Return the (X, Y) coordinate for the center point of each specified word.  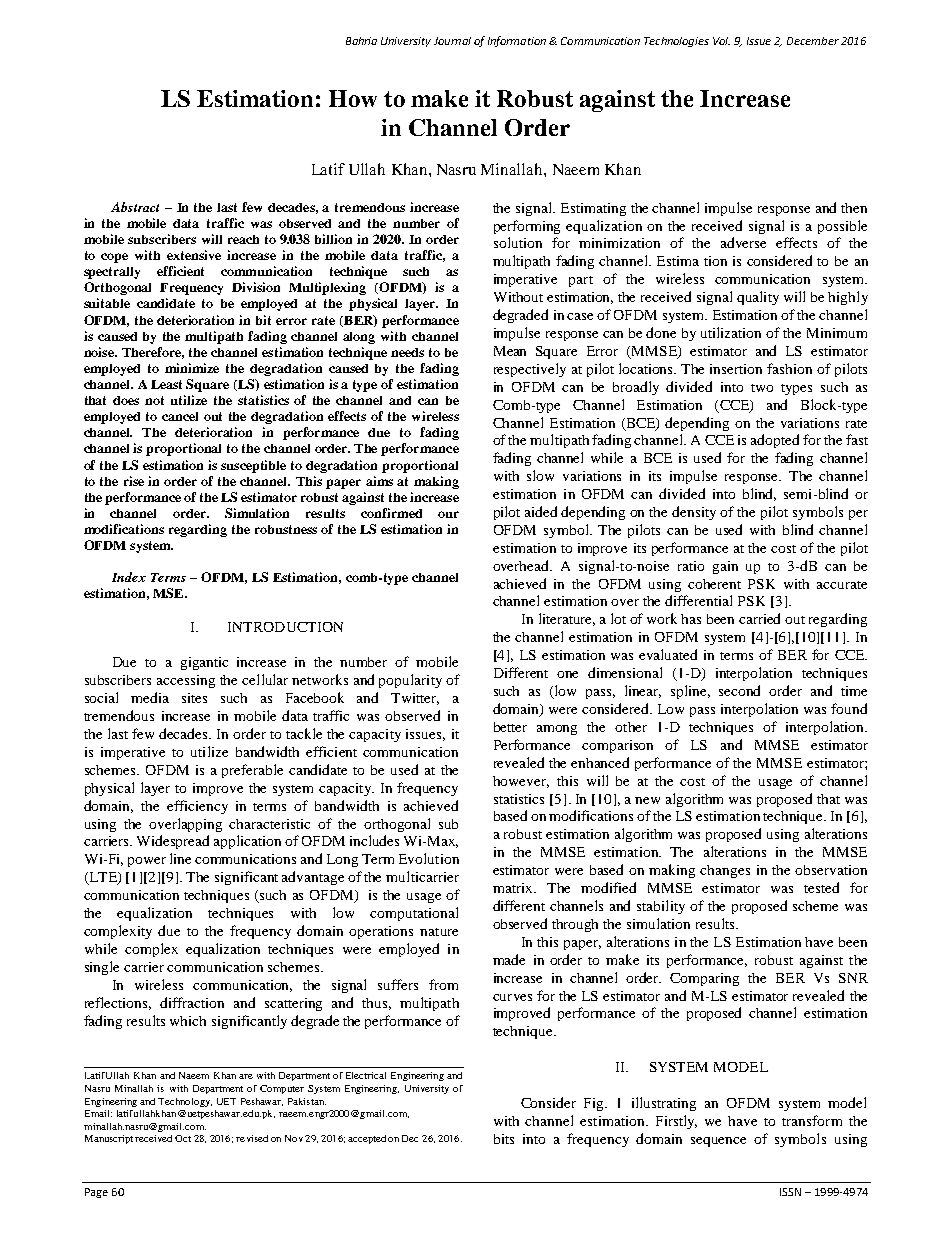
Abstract (135, 207)
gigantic (204, 663)
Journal (452, 41)
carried (759, 618)
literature (567, 619)
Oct (183, 1138)
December (813, 41)
